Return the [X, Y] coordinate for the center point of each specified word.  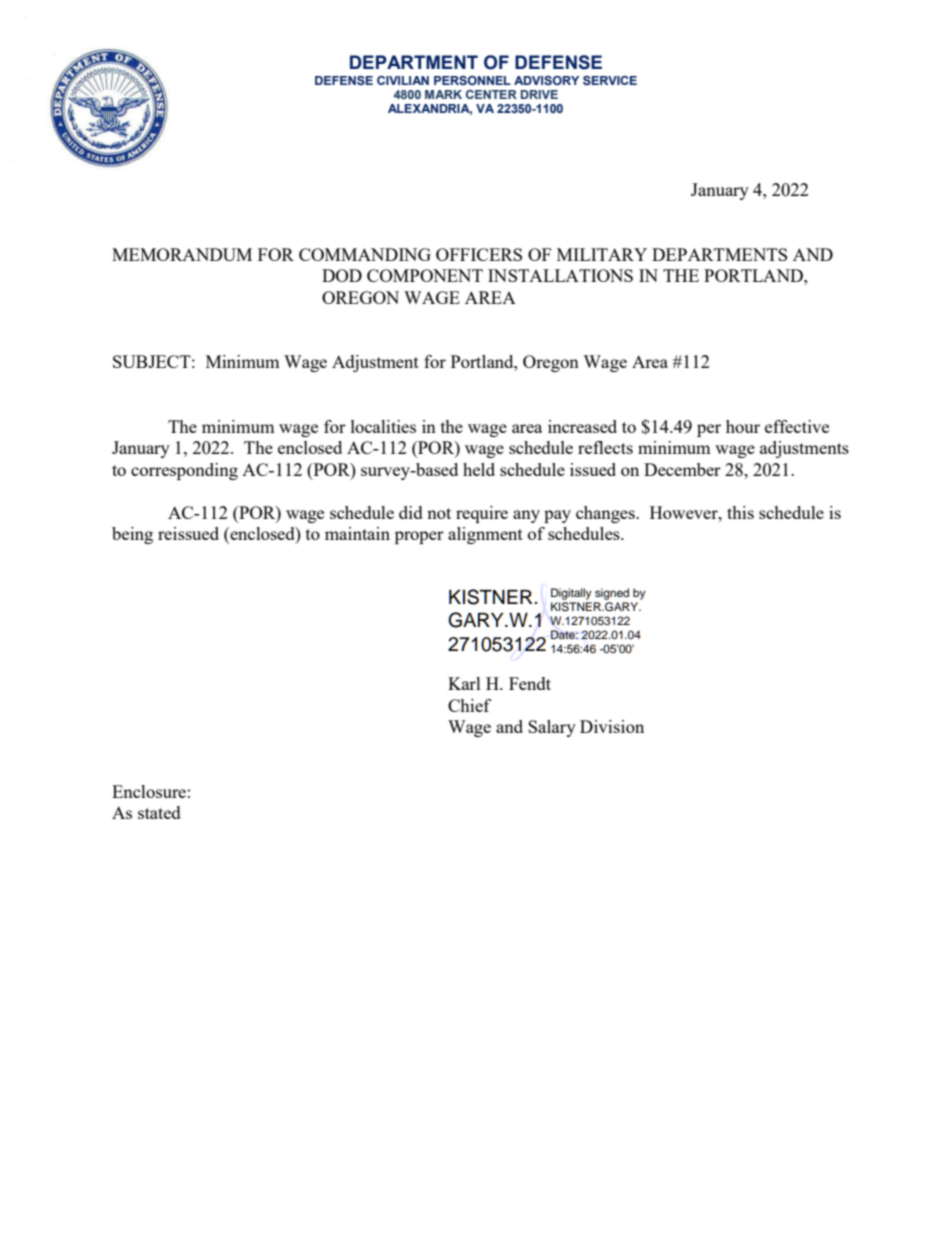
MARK [443, 94]
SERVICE [610, 80]
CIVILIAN [403, 80]
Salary [552, 728]
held [479, 469]
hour [743, 426]
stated [159, 812]
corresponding [184, 471]
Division [612, 726]
